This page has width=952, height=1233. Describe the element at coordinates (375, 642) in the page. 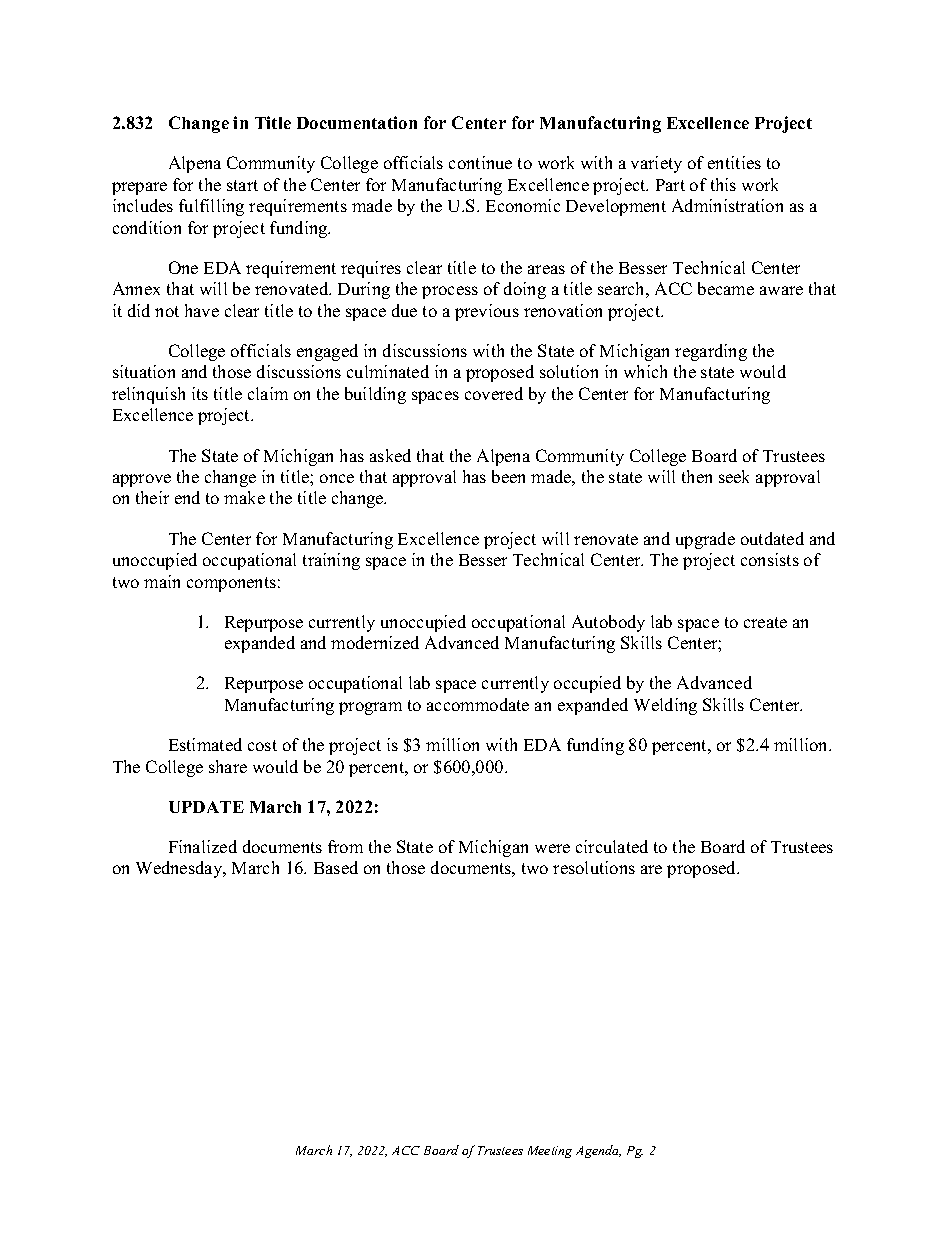

I see `modernized` at that location.
